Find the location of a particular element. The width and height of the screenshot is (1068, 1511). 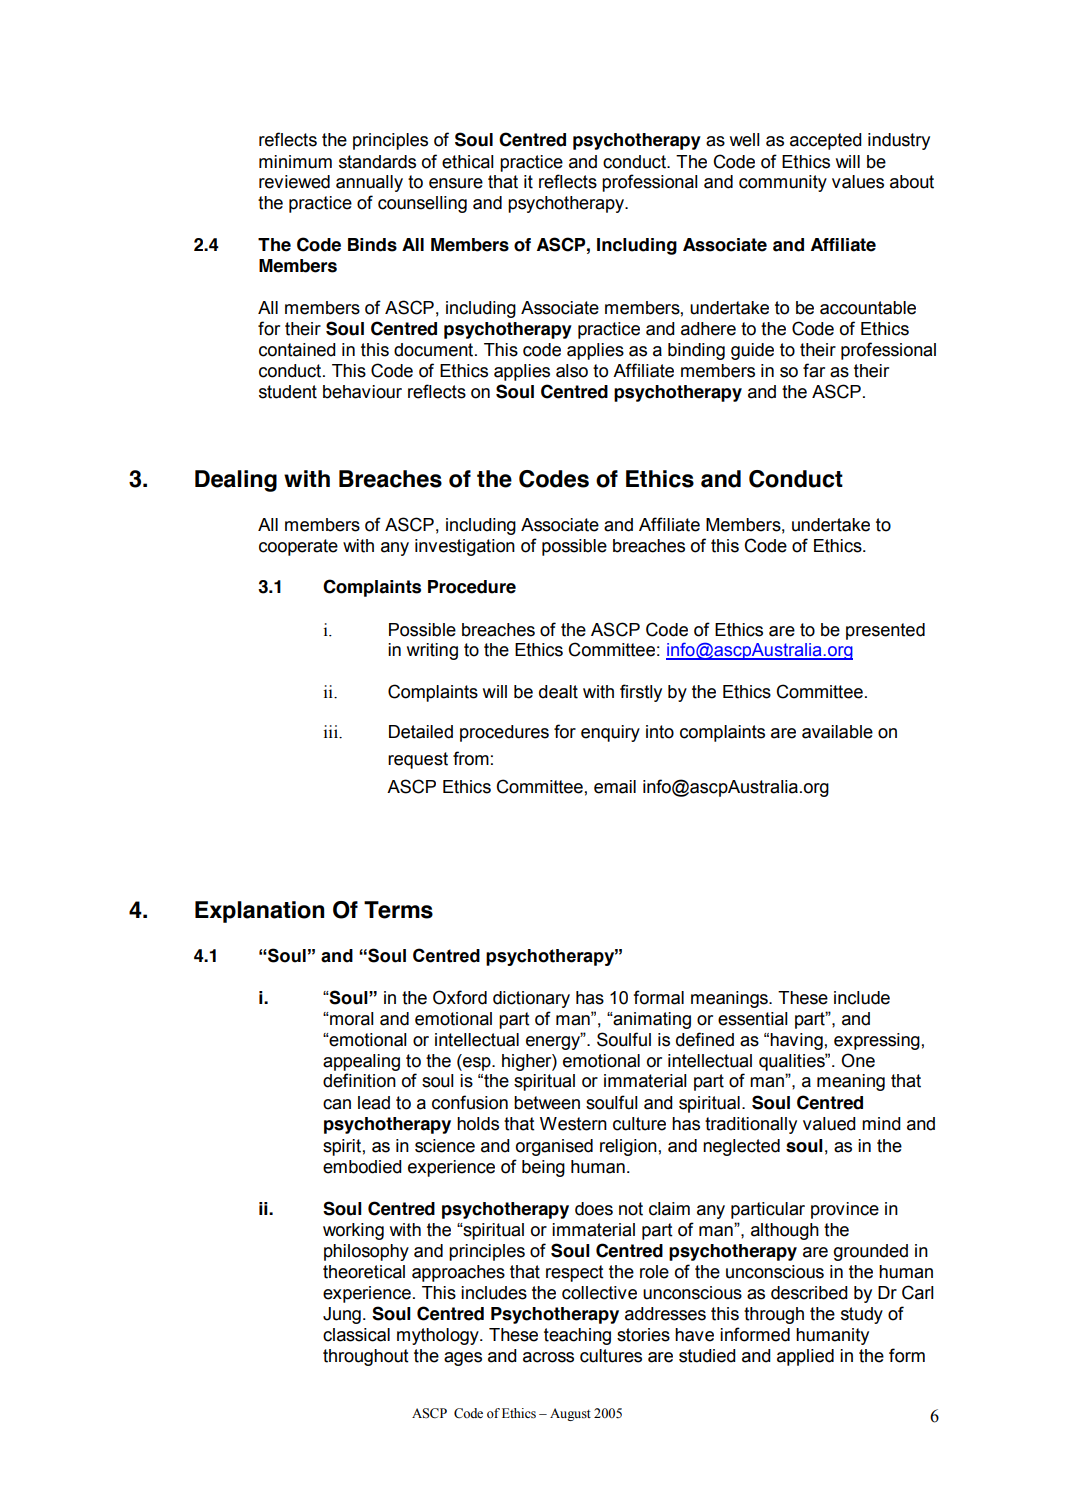

iii is located at coordinates (332, 731).
